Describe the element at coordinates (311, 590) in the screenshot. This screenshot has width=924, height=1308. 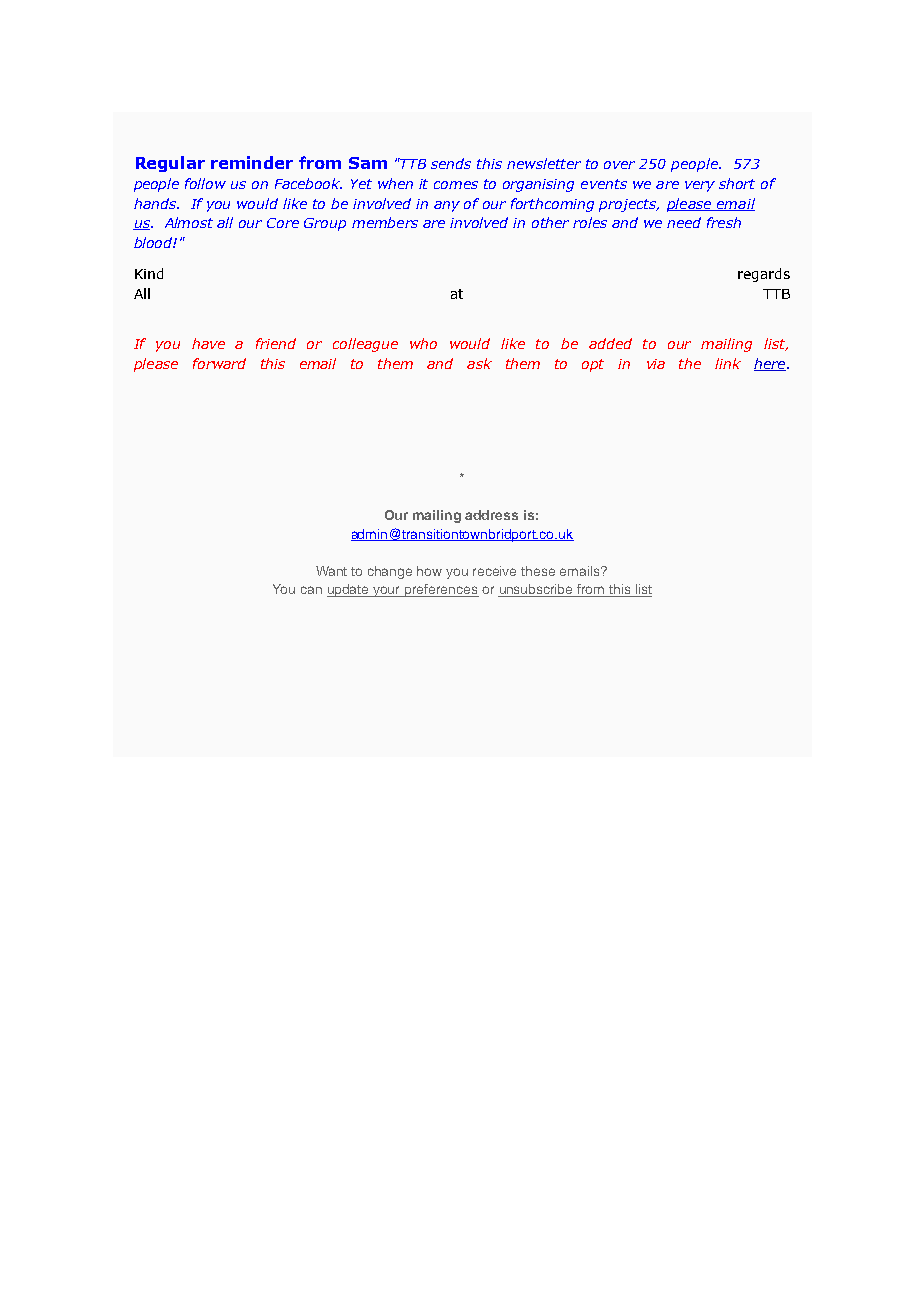
I see `can` at that location.
